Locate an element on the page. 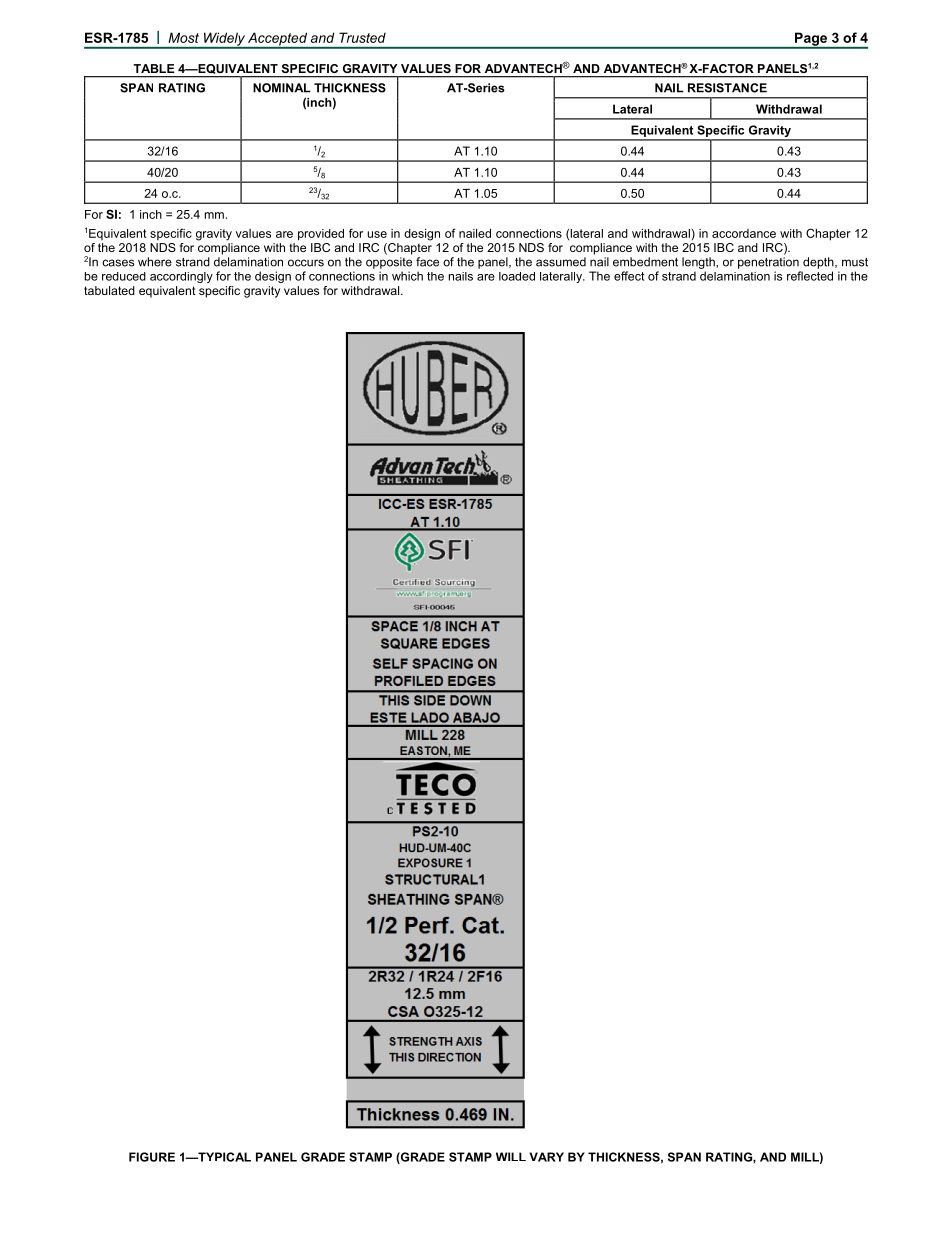  Trusted is located at coordinates (362, 37).
